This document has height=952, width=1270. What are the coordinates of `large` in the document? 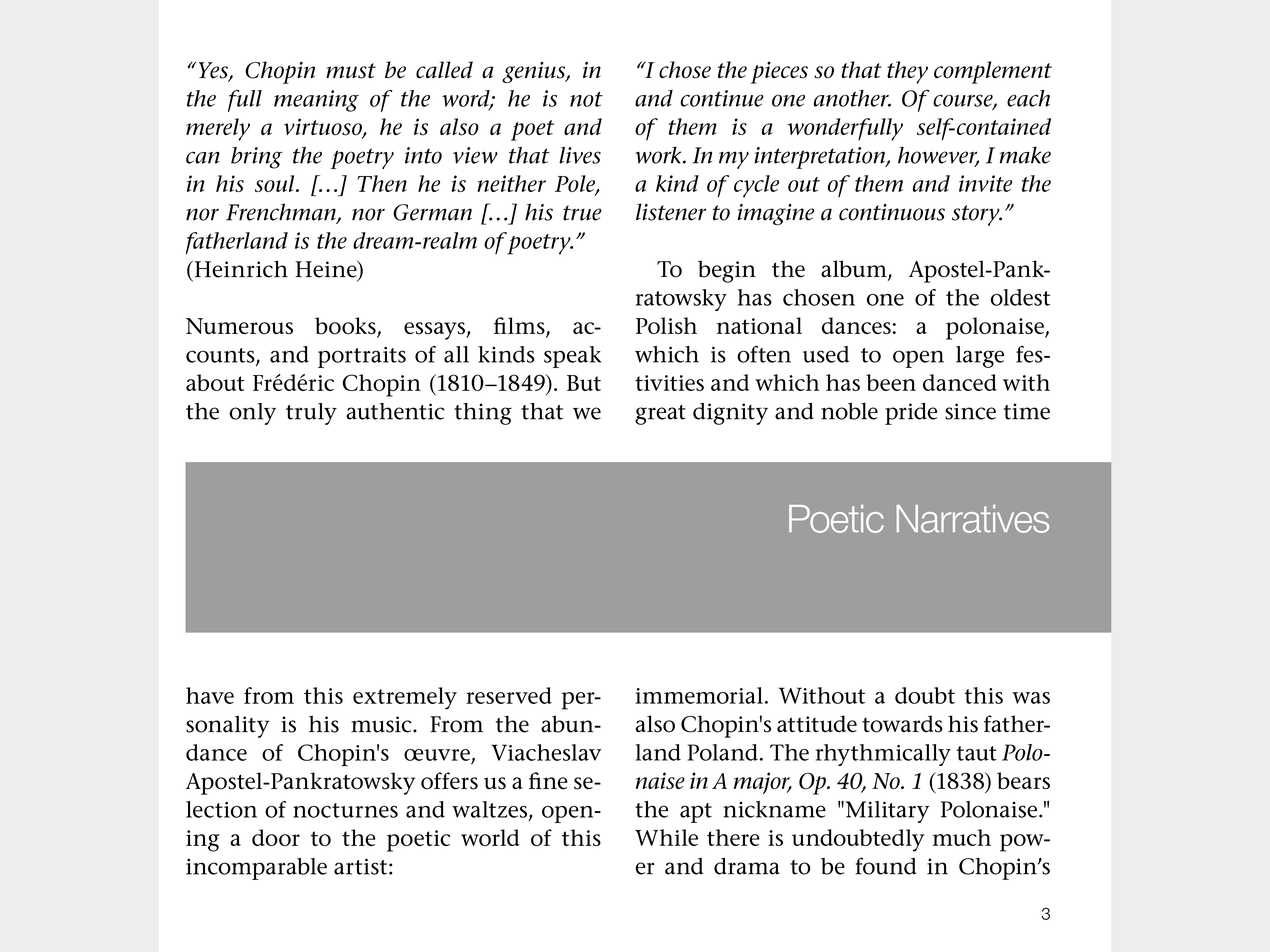 It's located at (980, 357).
